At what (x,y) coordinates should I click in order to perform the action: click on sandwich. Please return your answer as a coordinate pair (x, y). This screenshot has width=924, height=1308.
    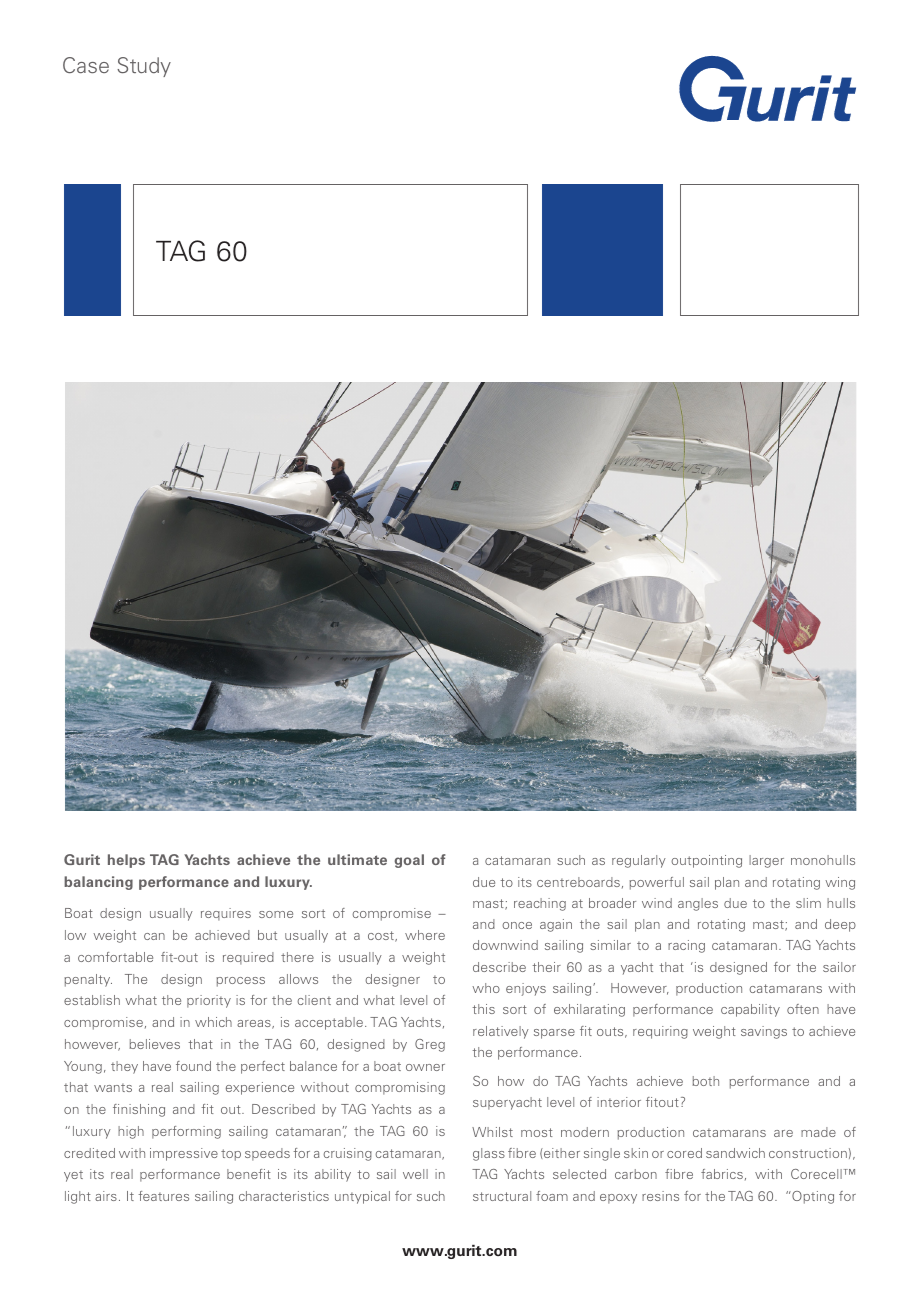
    Looking at the image, I should click on (735, 1153).
